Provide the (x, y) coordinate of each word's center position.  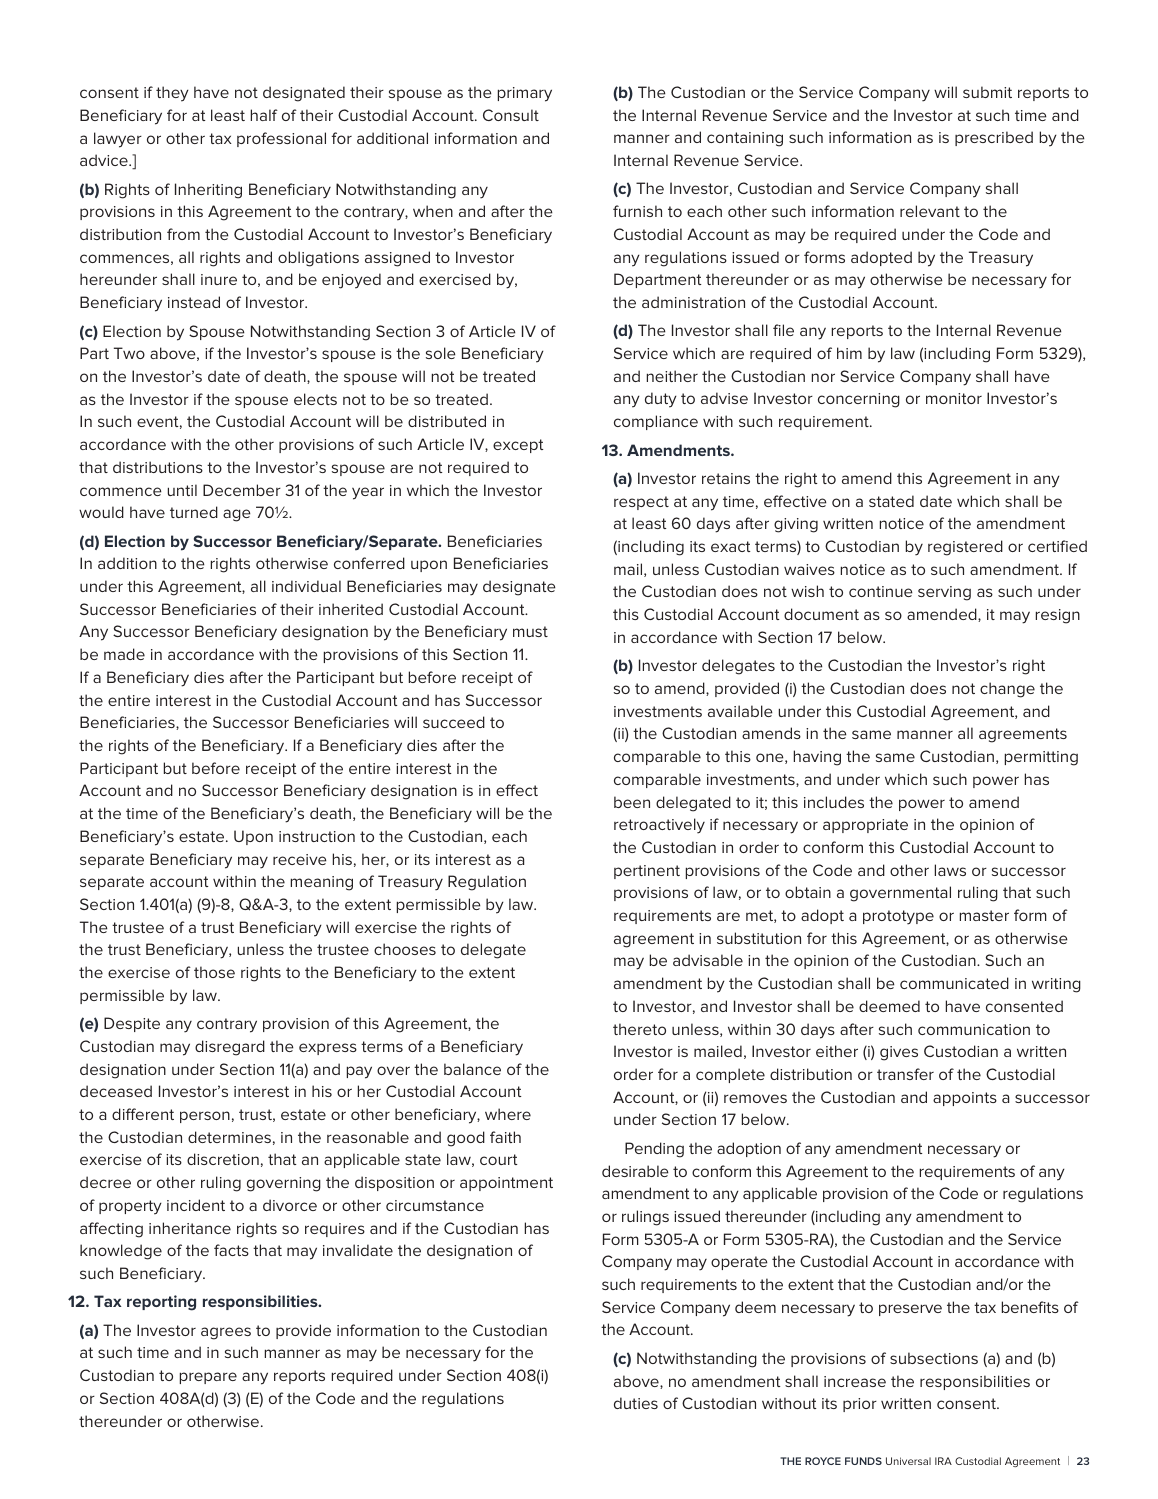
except (518, 446)
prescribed (994, 138)
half (264, 115)
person (205, 1117)
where (508, 1114)
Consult (511, 115)
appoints (965, 1099)
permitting (1041, 758)
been (632, 802)
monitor (954, 398)
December (242, 490)
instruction (317, 836)
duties (636, 1403)
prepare (208, 1378)
